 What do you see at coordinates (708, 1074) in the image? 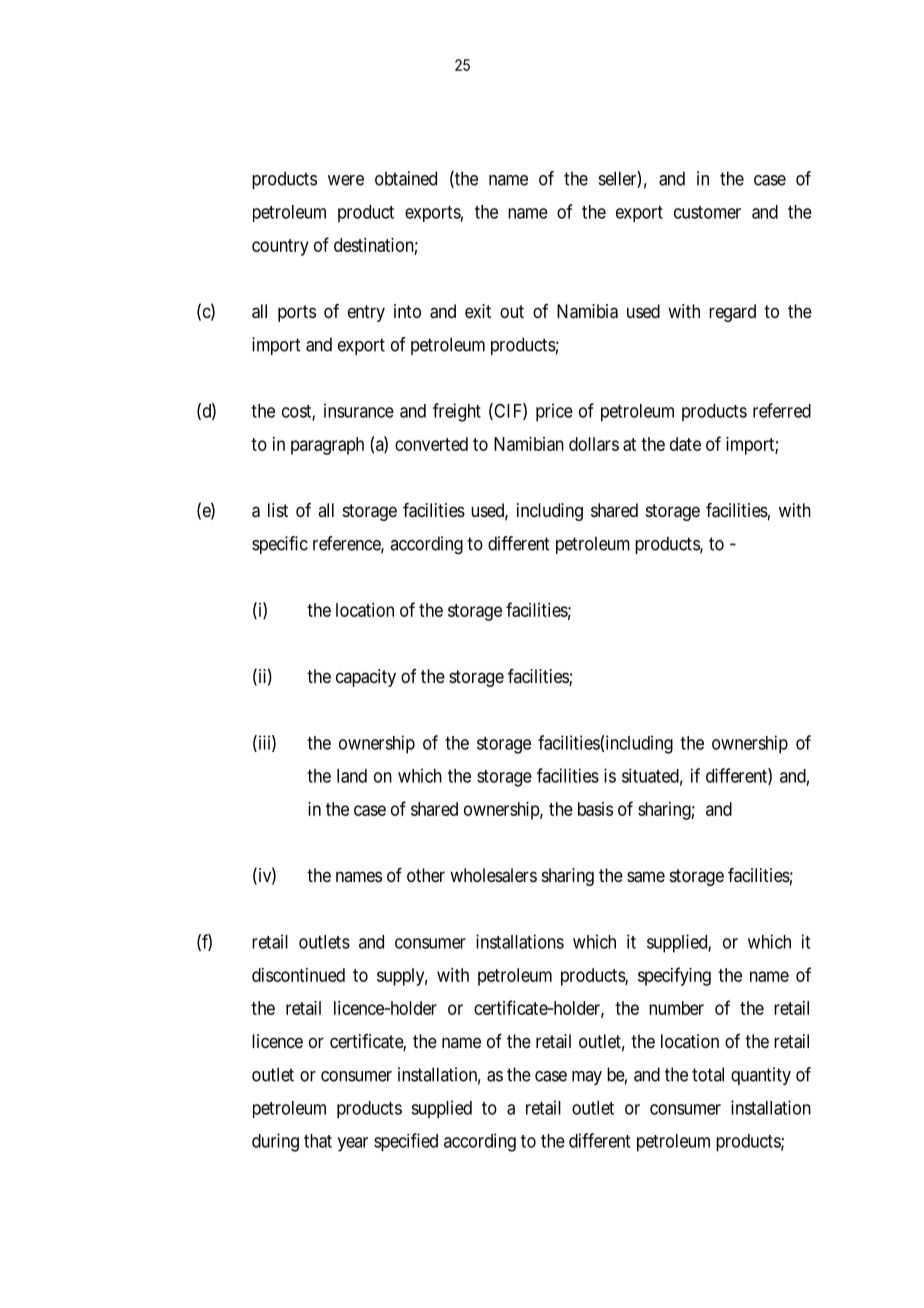
I see `total` at bounding box center [708, 1074].
